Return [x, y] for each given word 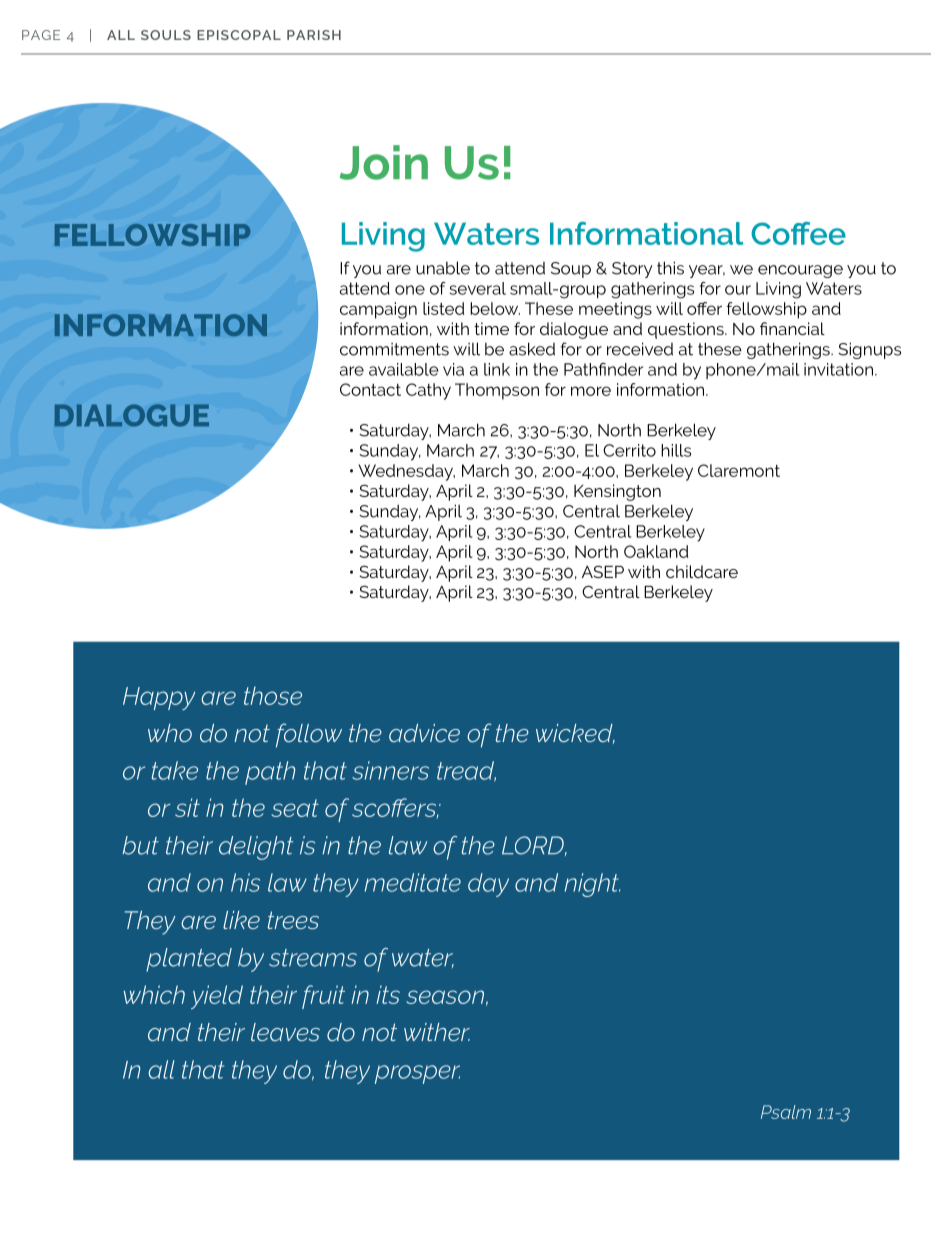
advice [424, 733]
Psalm [786, 1112]
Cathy [428, 391]
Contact [370, 389]
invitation [838, 369]
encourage [800, 271]
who [170, 733]
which [154, 994]
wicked [575, 734]
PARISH [314, 35]
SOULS [166, 35]
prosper [417, 1074]
